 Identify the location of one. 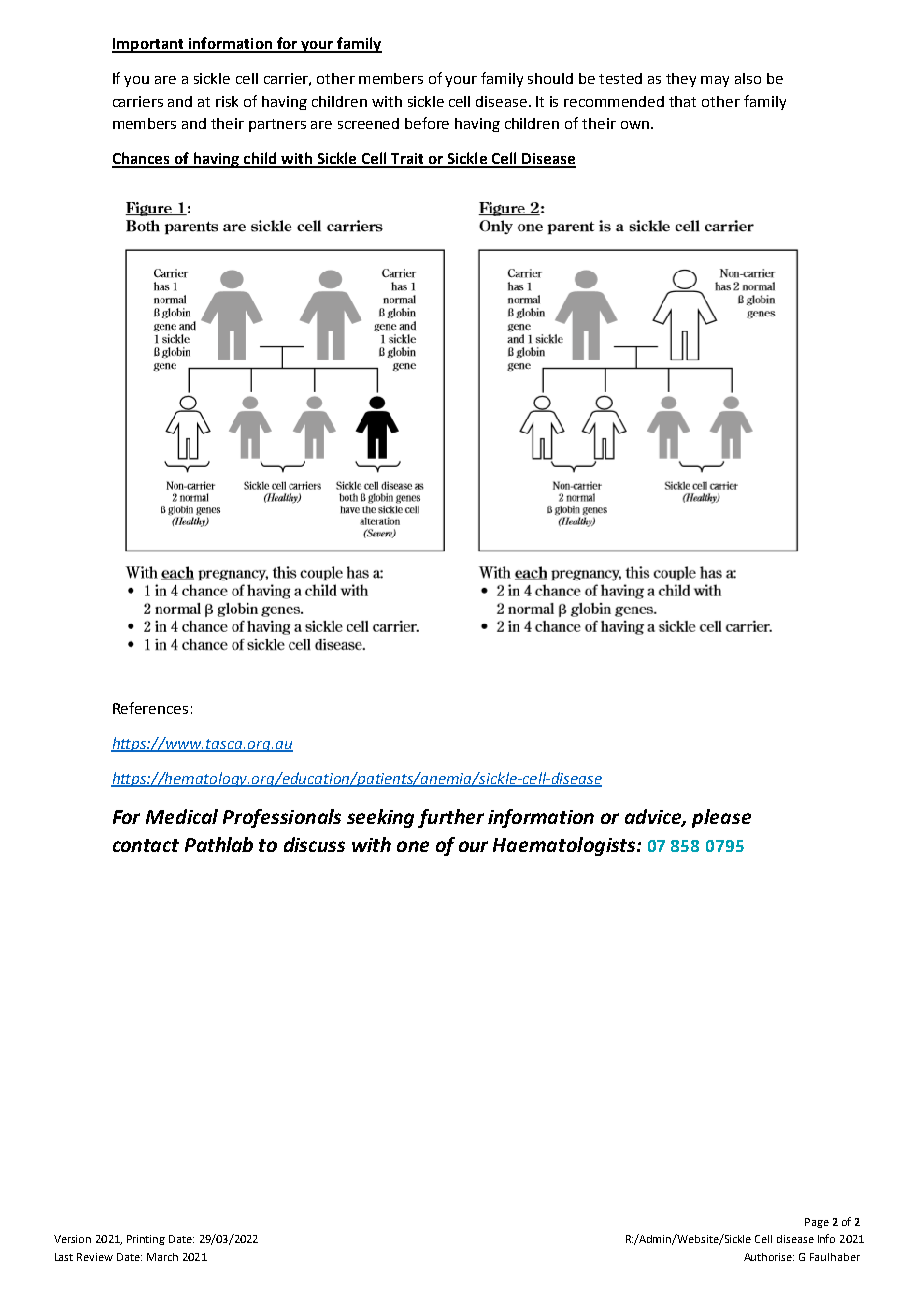
(413, 846).
